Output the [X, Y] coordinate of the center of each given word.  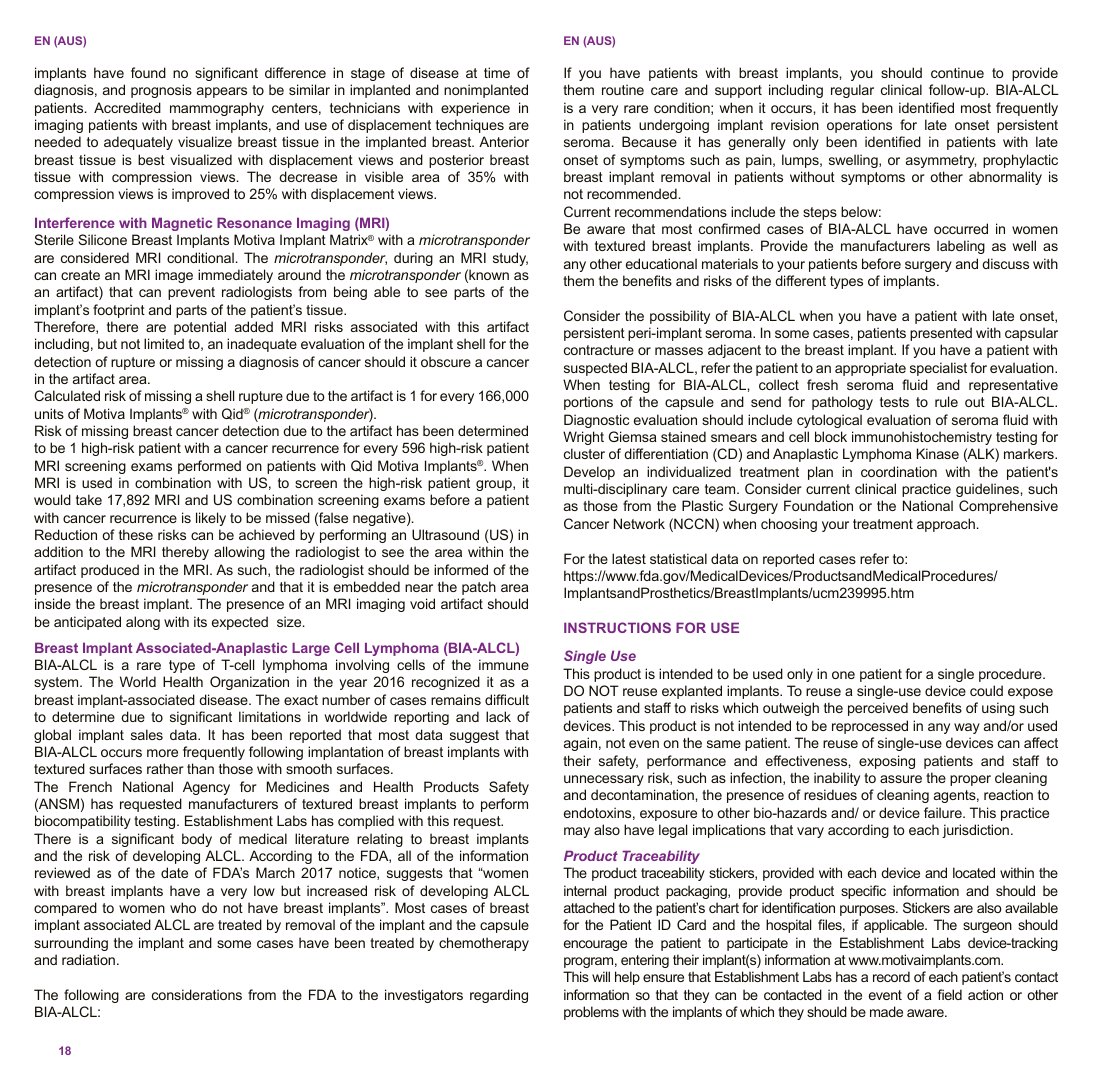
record [891, 976]
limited [164, 343]
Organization [249, 683]
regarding [499, 996]
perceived [878, 709]
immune [504, 664]
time [497, 72]
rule [946, 401]
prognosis [161, 91]
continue [957, 72]
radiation [88, 959]
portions [588, 403]
